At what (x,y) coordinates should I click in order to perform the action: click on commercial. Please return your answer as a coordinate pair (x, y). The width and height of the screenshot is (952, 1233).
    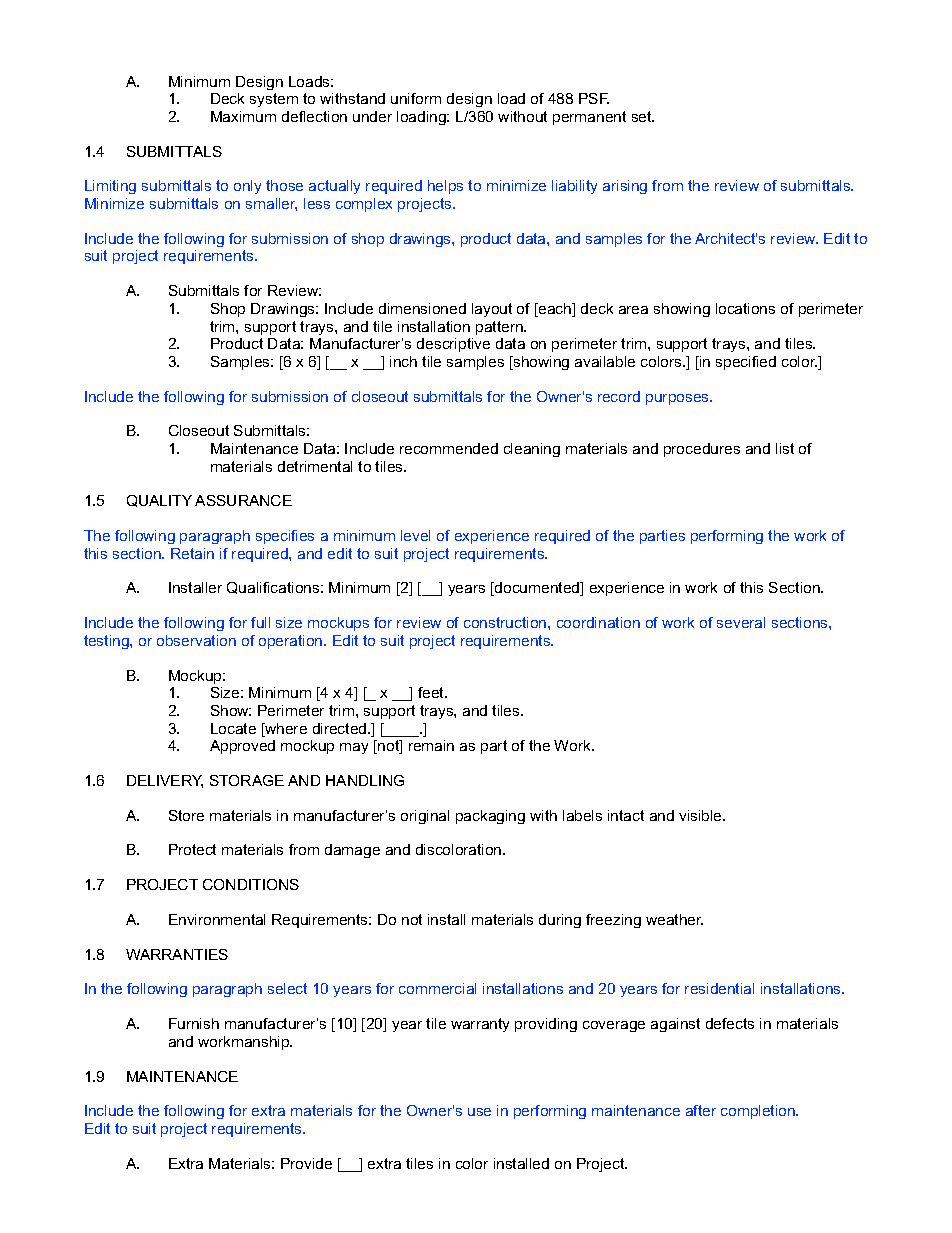
    Looking at the image, I should click on (437, 988).
